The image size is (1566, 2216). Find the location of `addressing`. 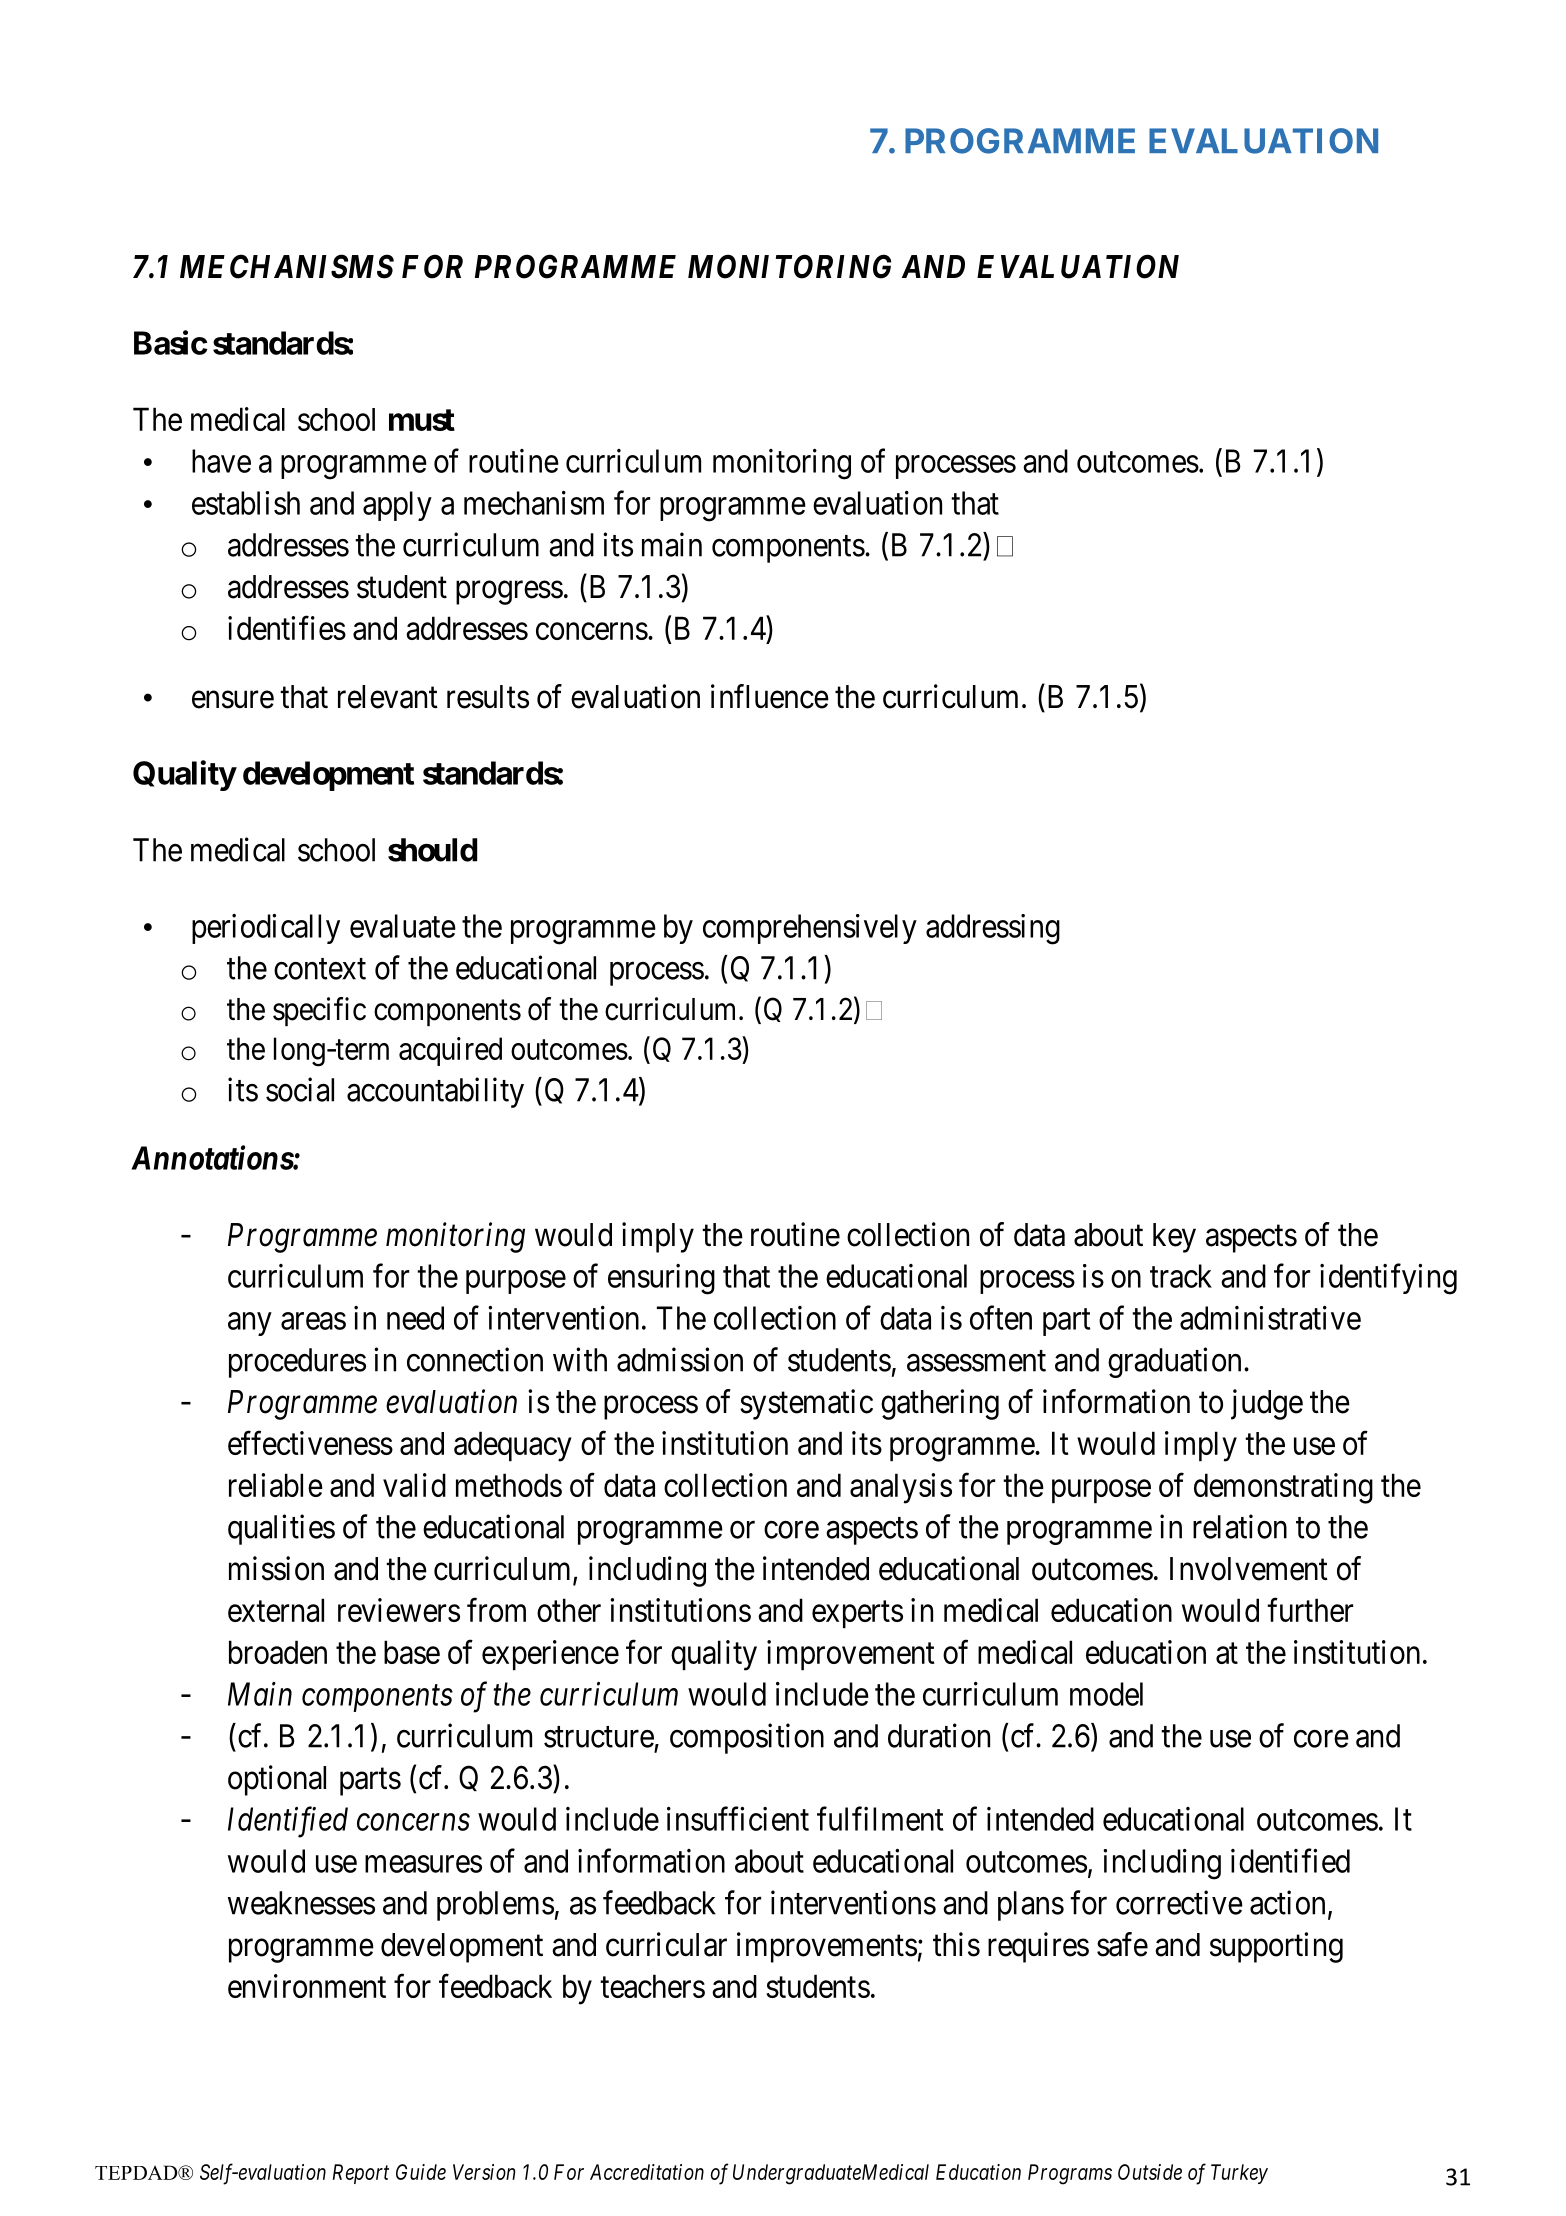

addressing is located at coordinates (993, 929).
